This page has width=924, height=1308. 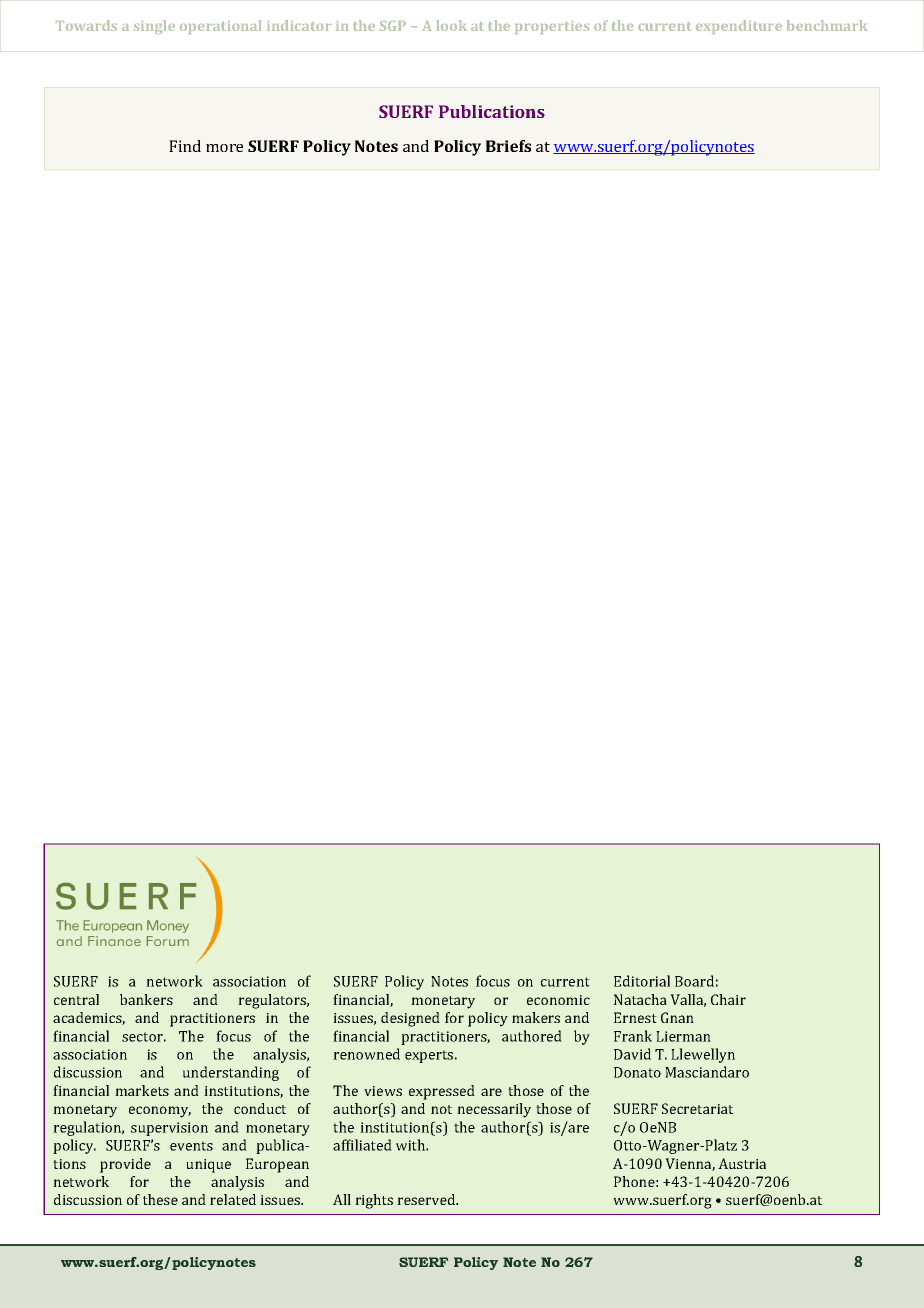 I want to click on Briefs, so click(x=508, y=146).
